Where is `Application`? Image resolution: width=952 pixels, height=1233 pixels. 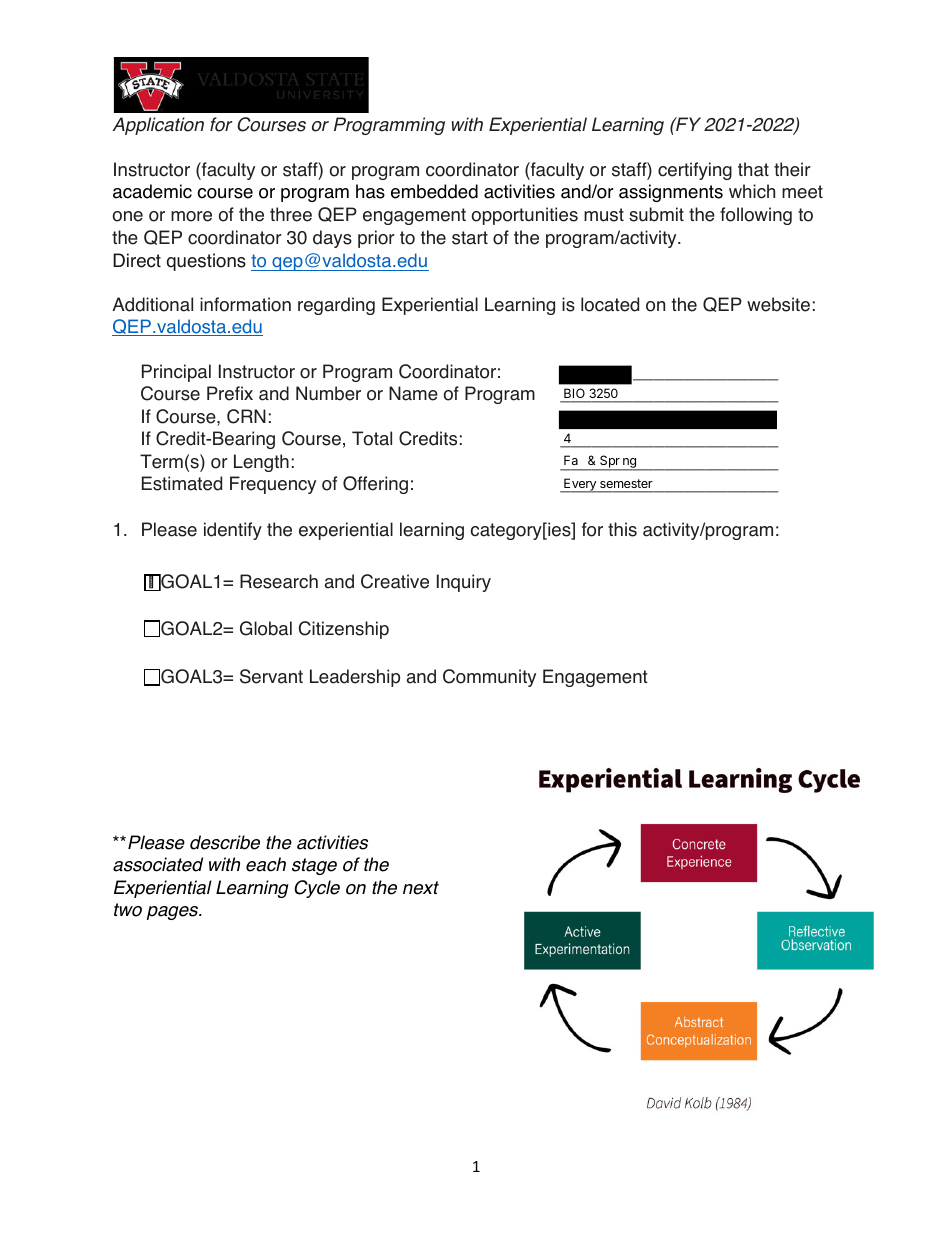
Application is located at coordinates (158, 126).
